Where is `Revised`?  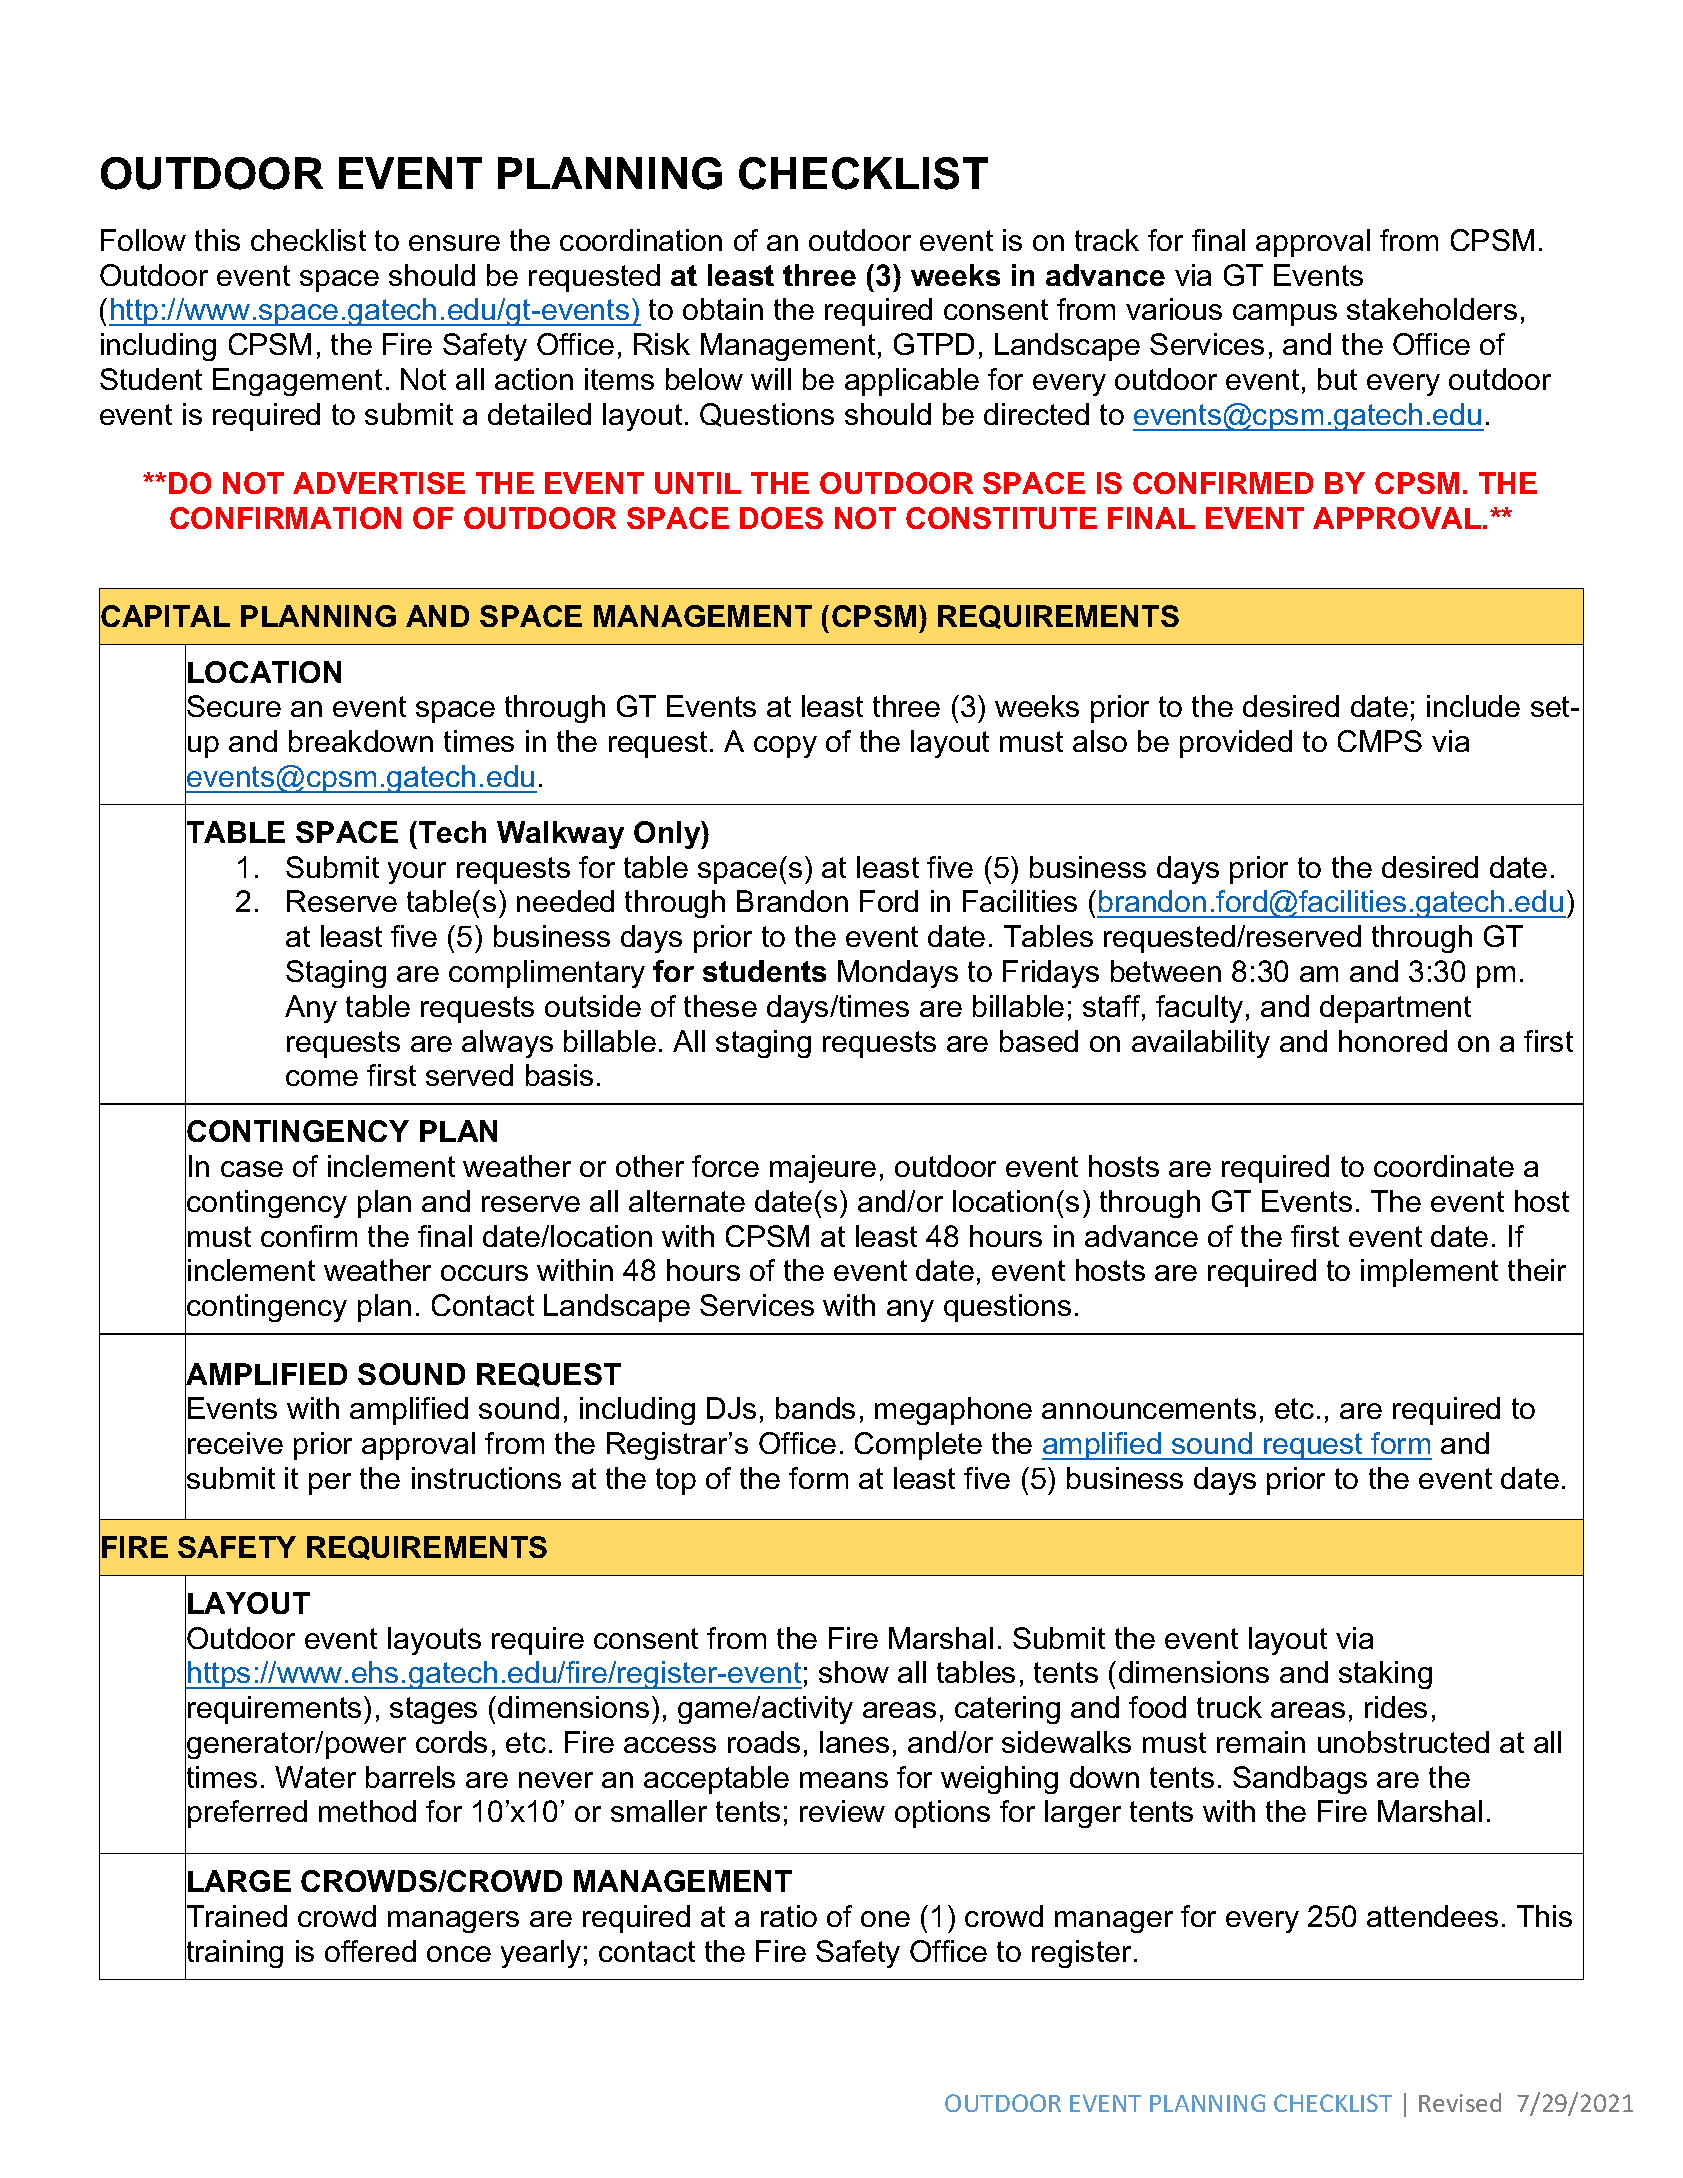 Revised is located at coordinates (1460, 2102).
